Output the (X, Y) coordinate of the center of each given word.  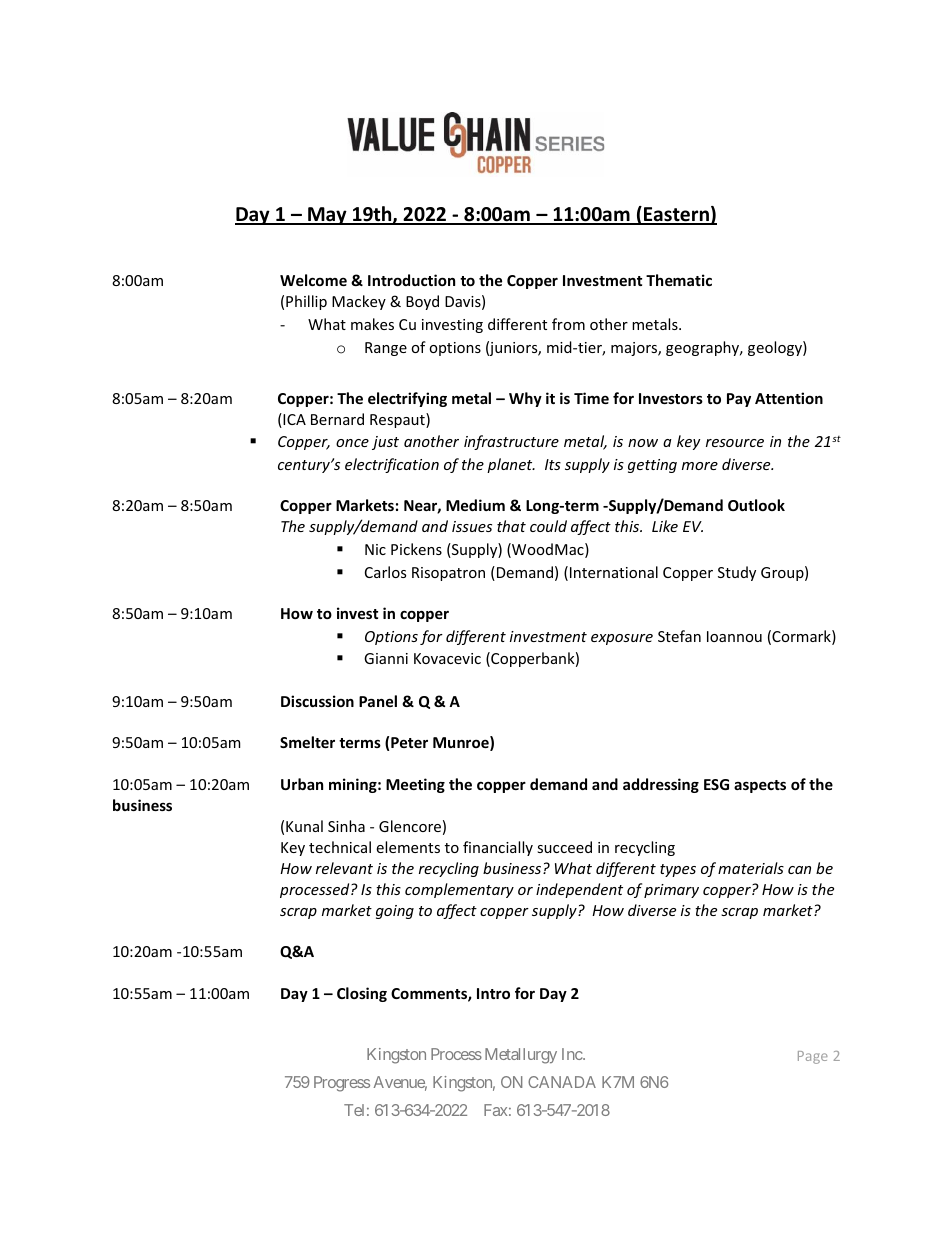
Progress (342, 1084)
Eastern (676, 215)
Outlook (756, 505)
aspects (760, 786)
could (548, 526)
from (568, 324)
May (327, 216)
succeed (564, 847)
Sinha (346, 826)
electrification (392, 465)
